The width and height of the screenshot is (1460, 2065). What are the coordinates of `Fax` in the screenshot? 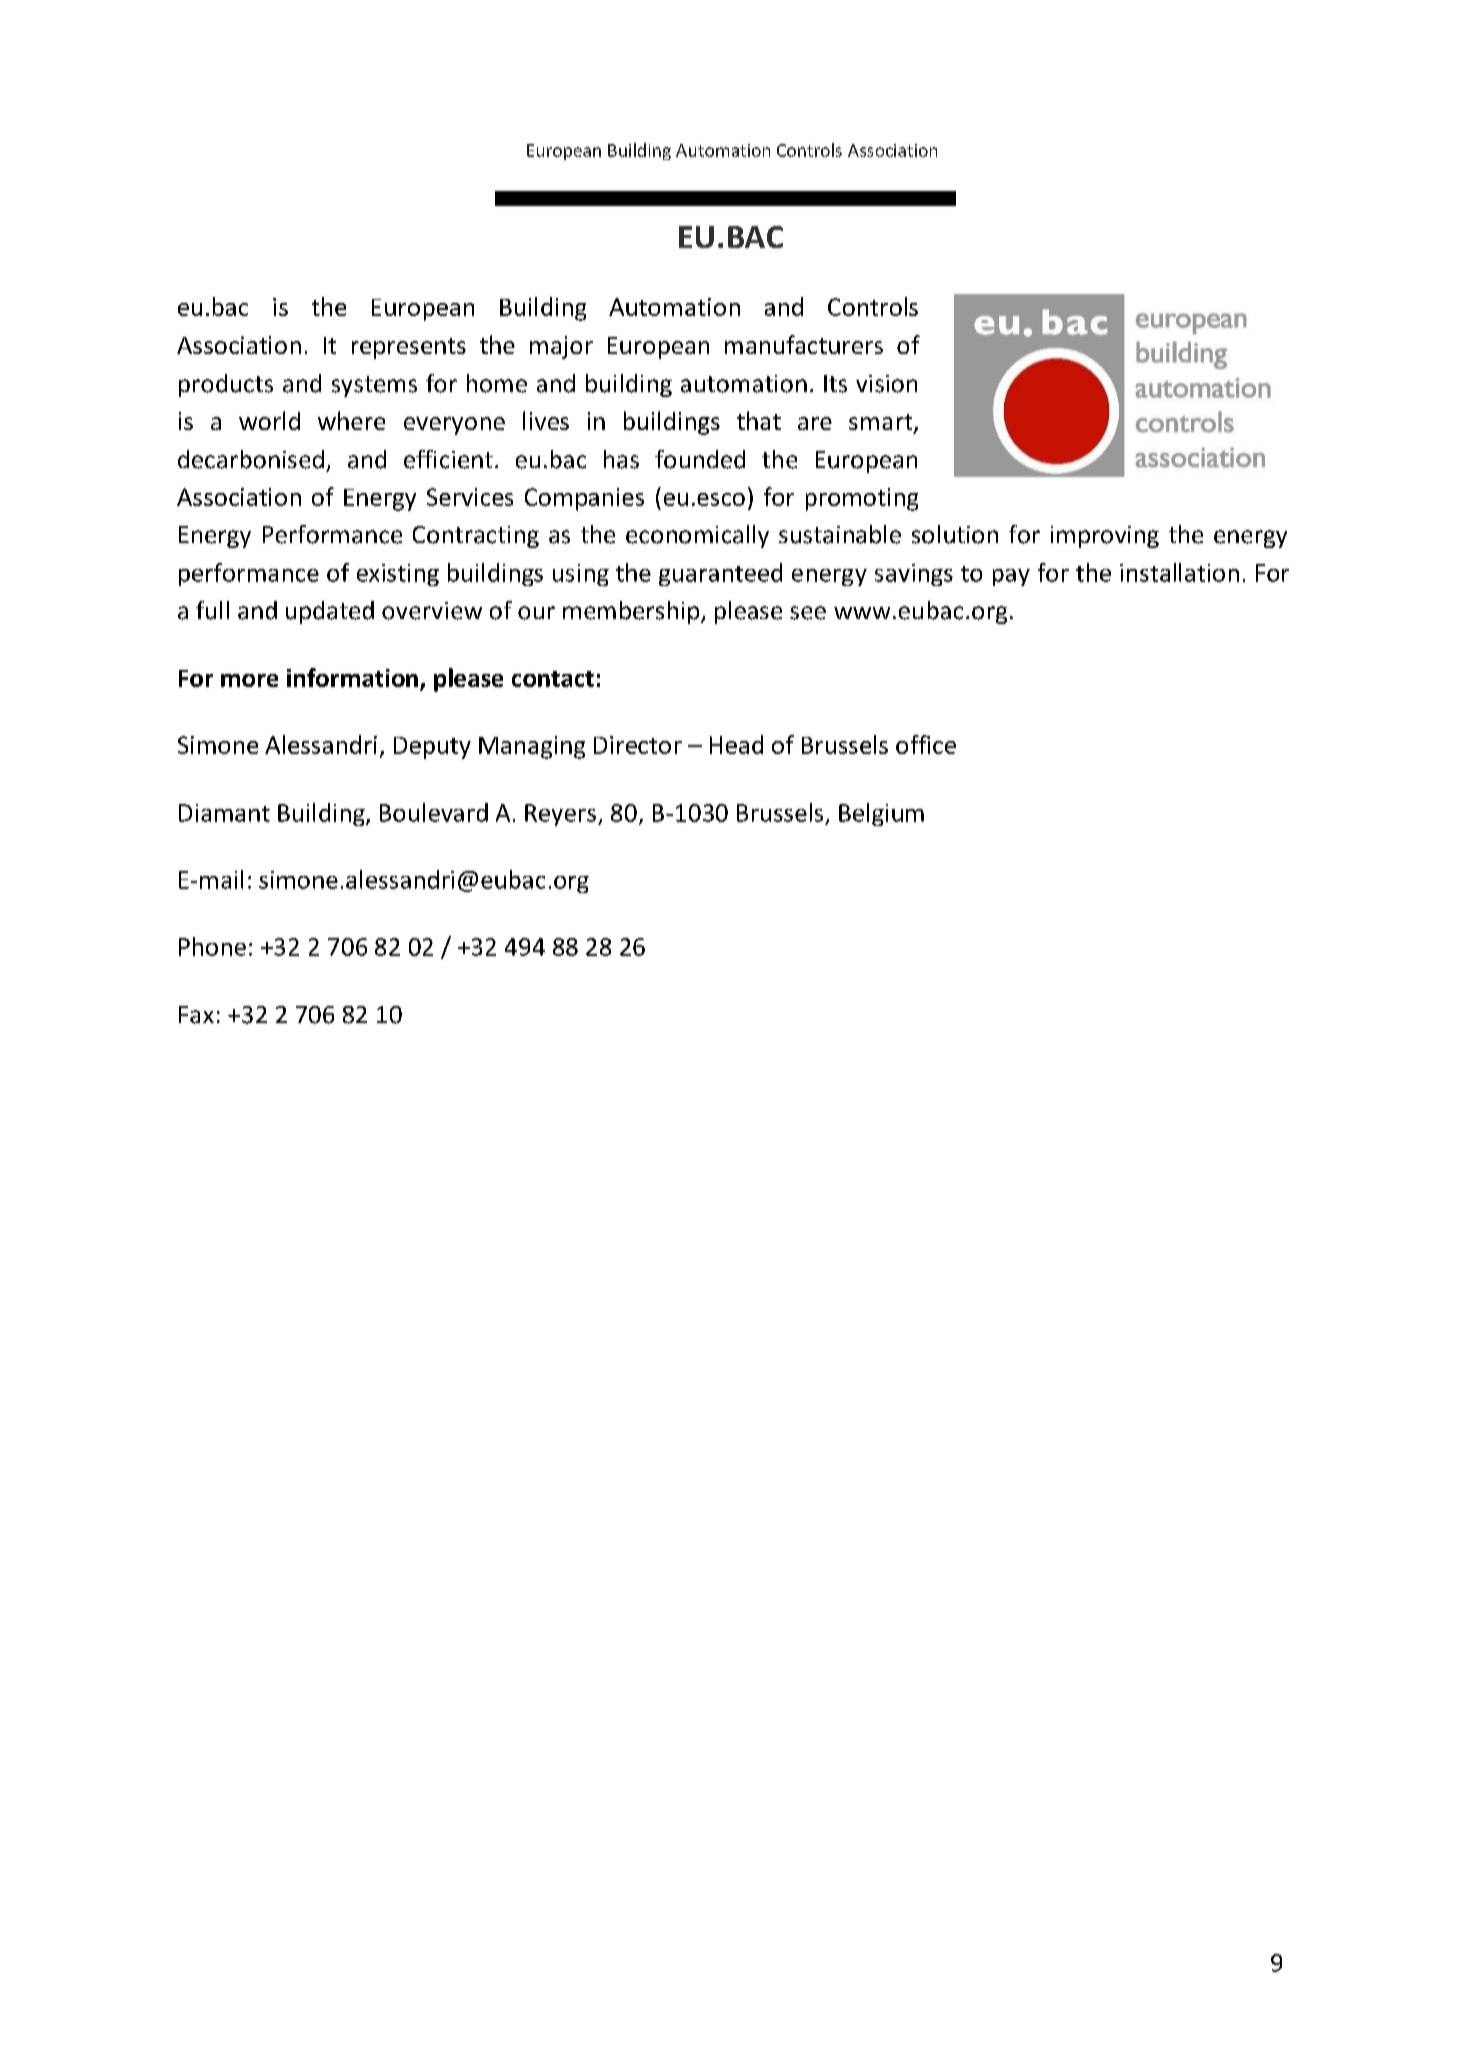 It's located at (196, 1015).
